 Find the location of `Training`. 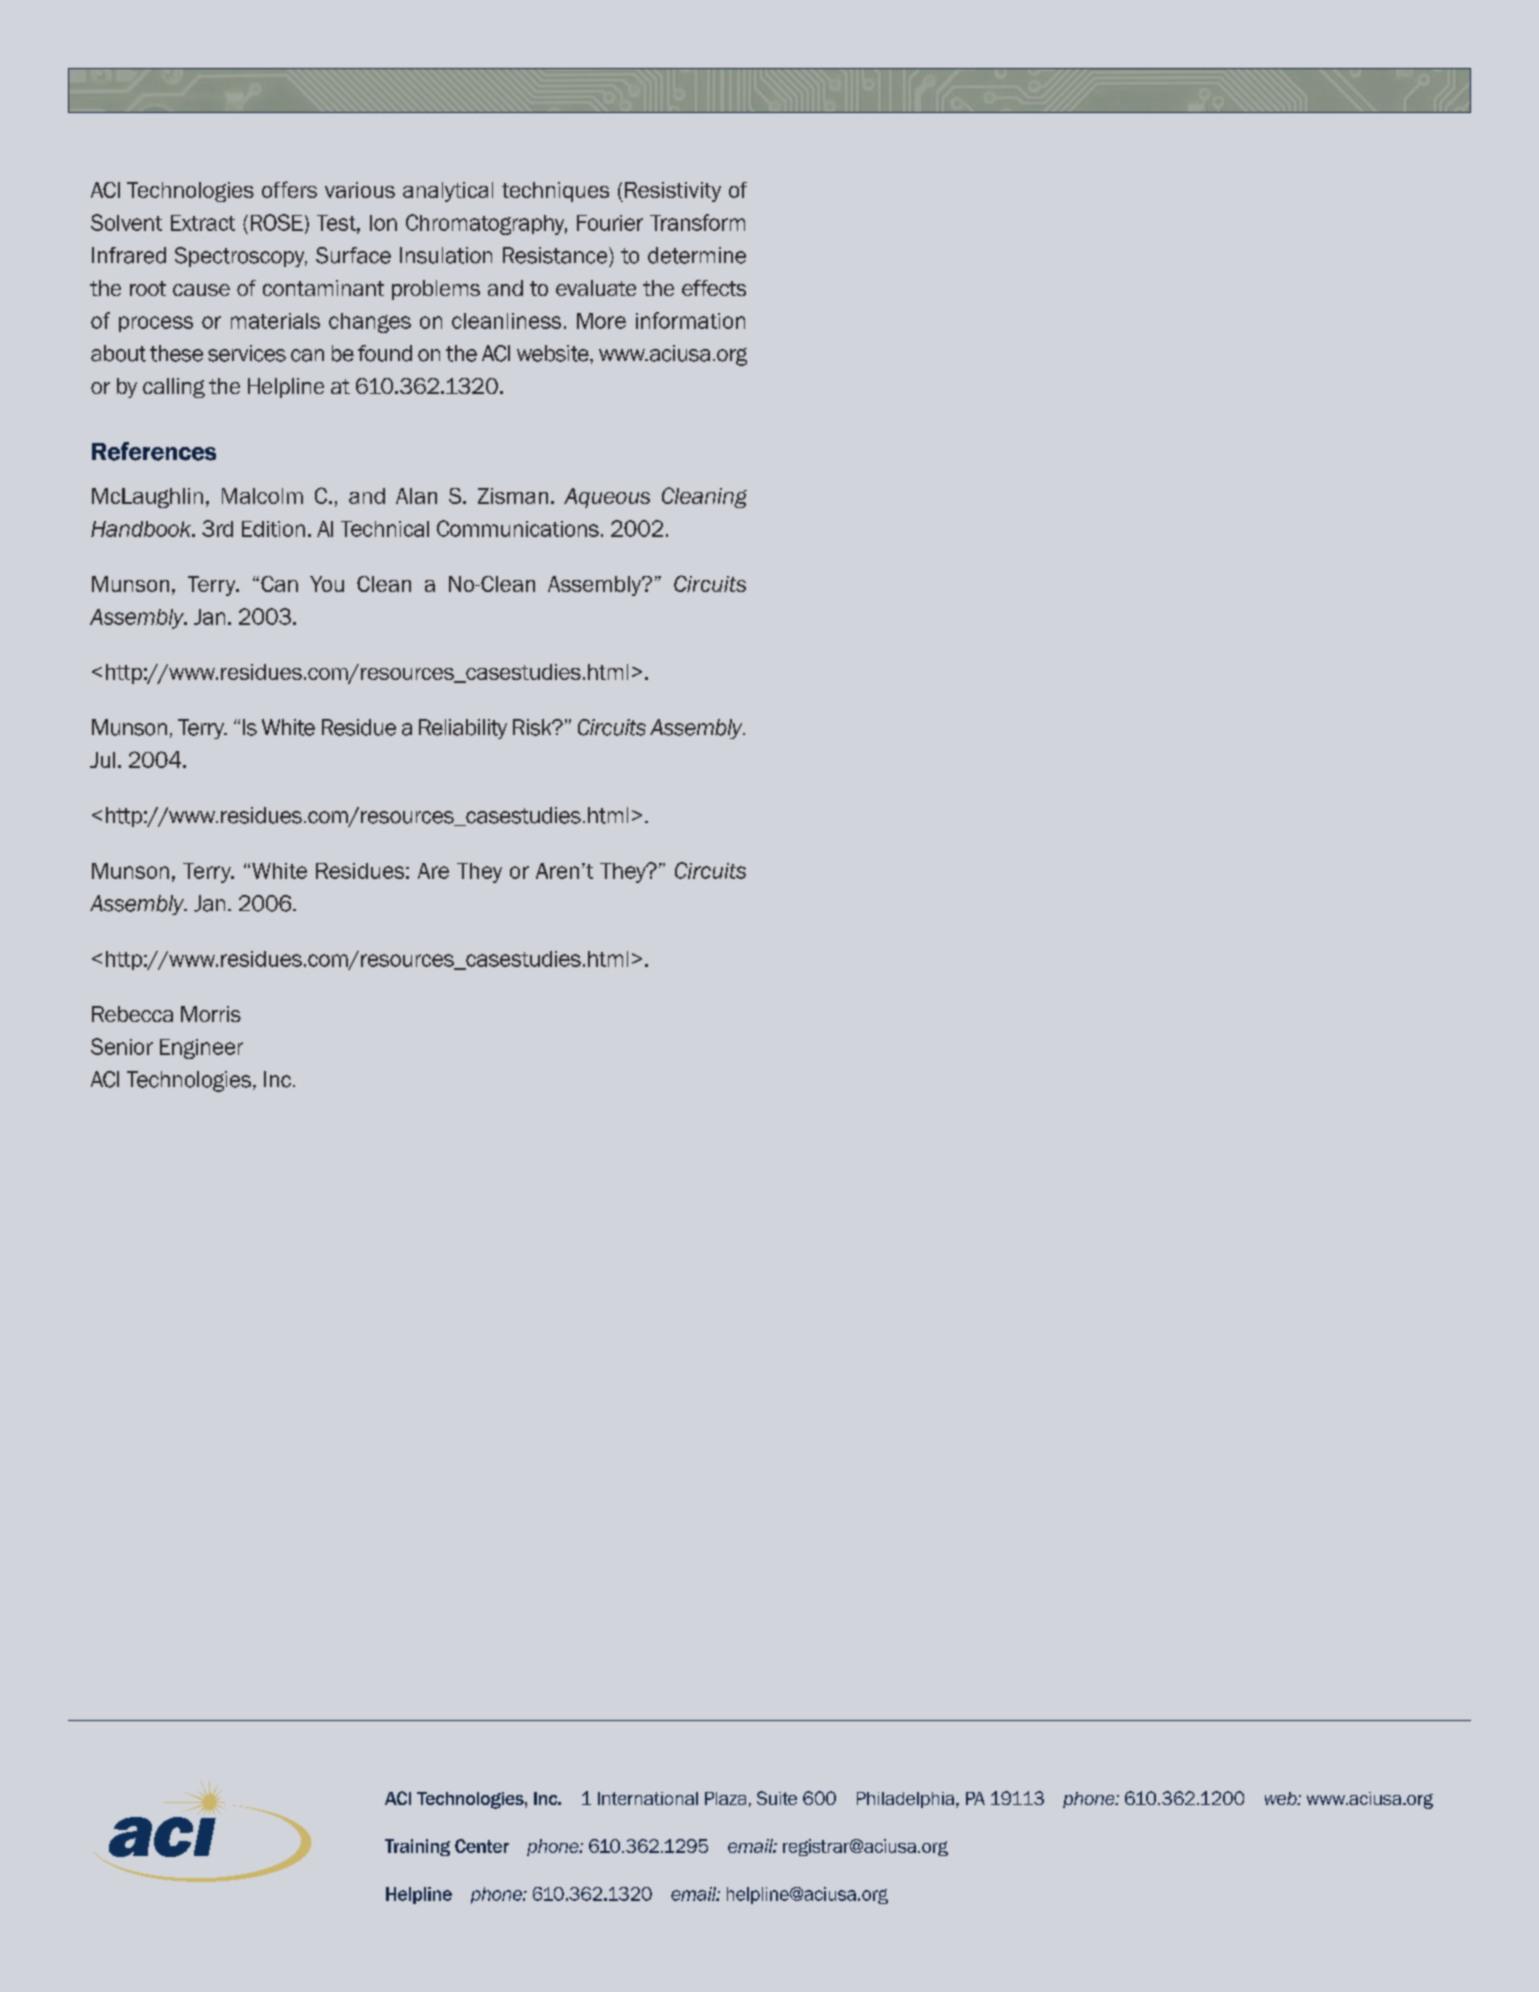

Training is located at coordinates (417, 1847).
